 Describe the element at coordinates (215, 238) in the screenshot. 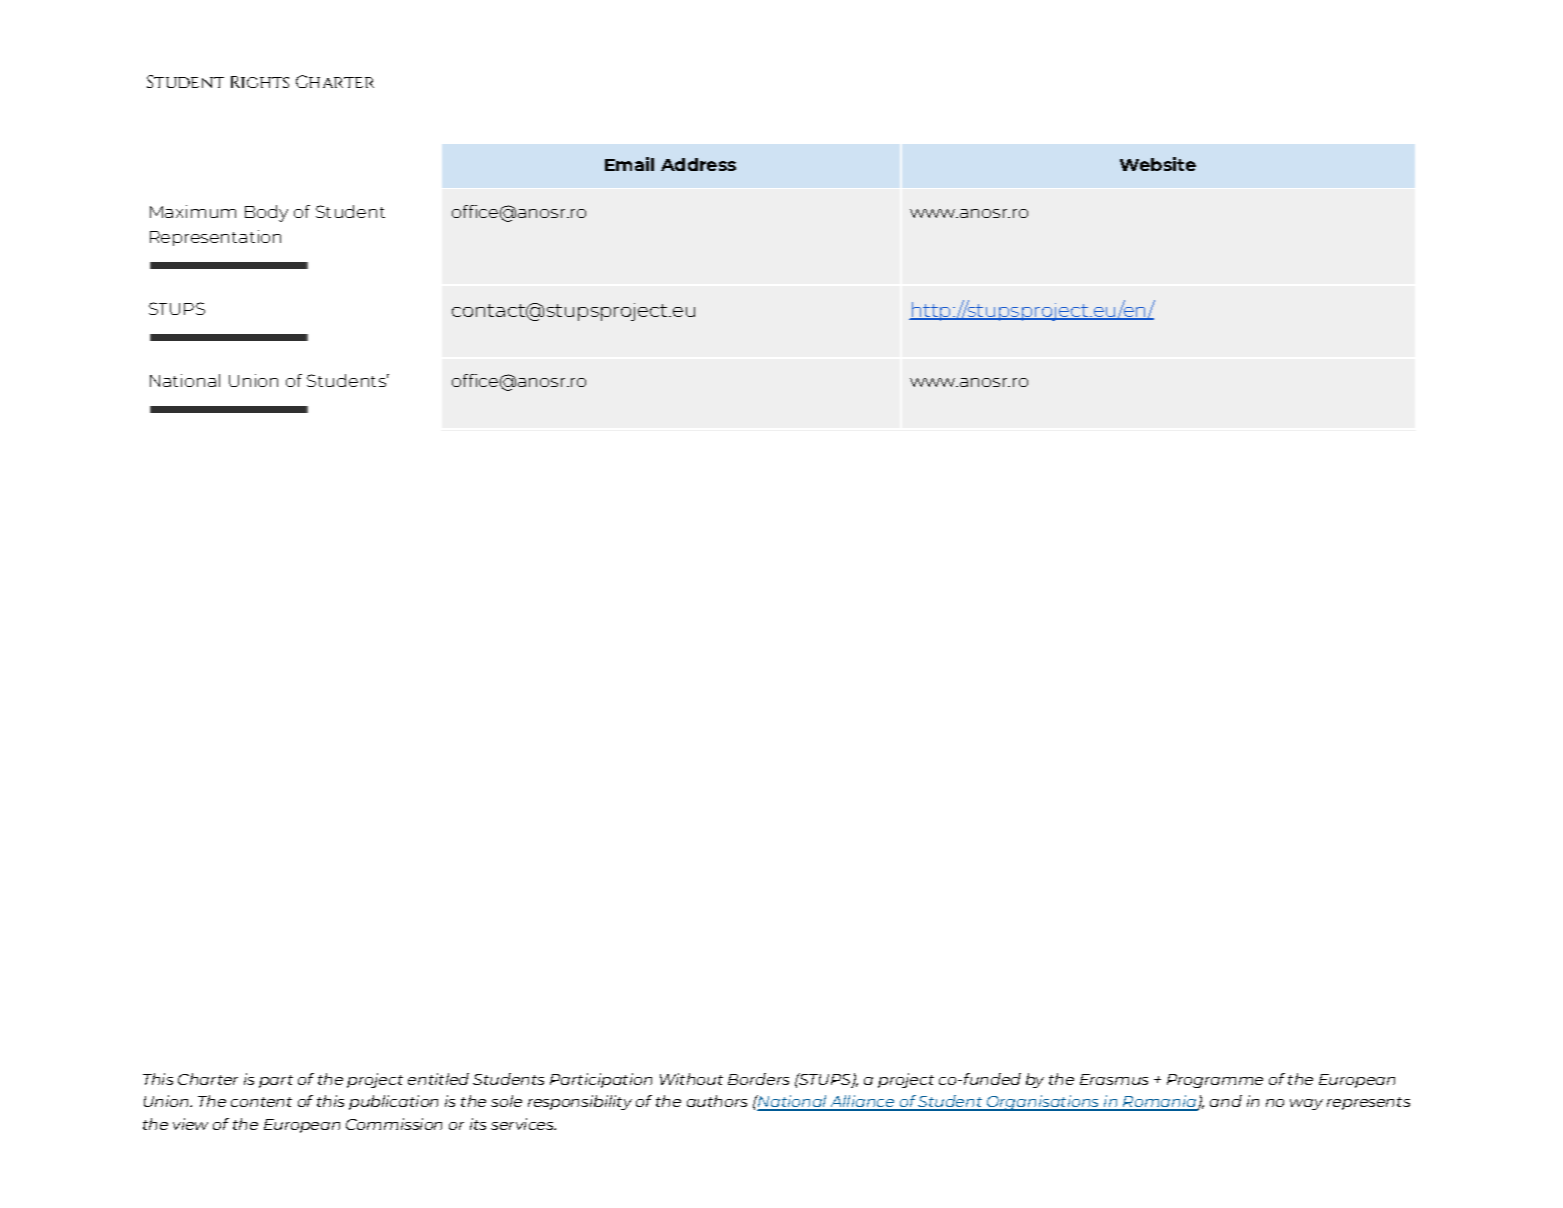

I see `Representation` at that location.
